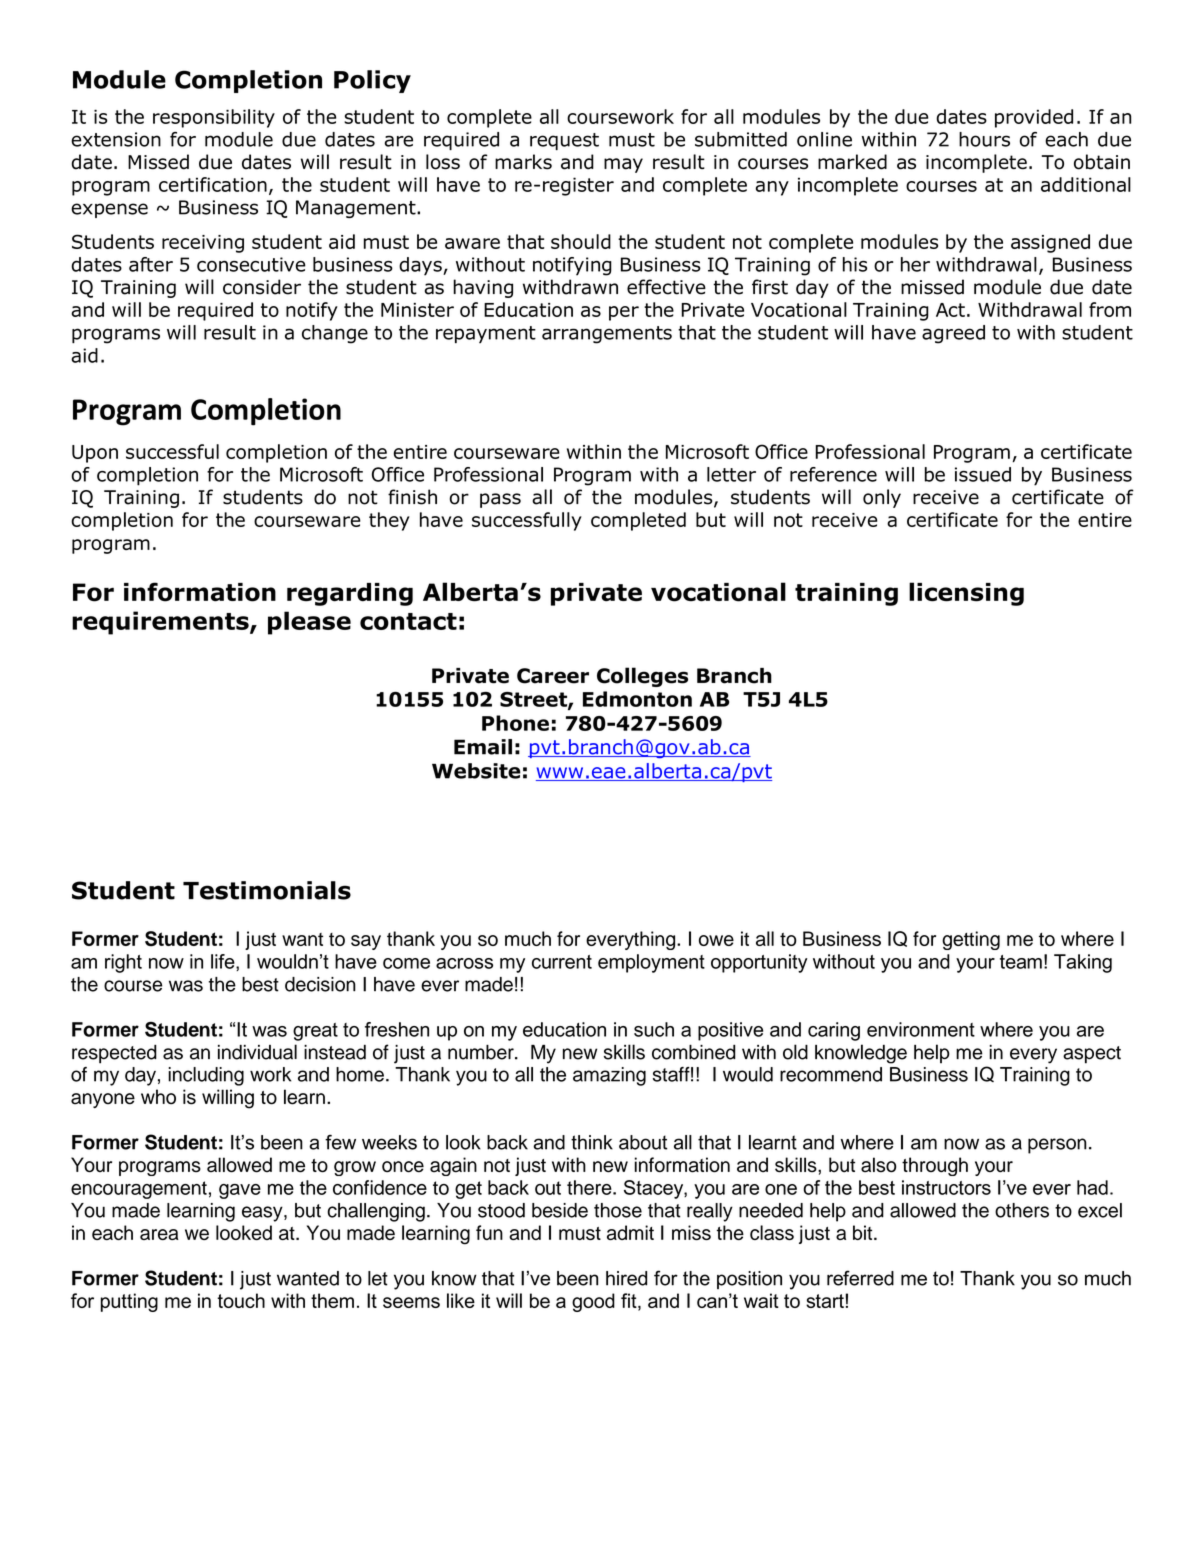 The height and width of the document is (1557, 1203). I want to click on Upon, so click(95, 454).
